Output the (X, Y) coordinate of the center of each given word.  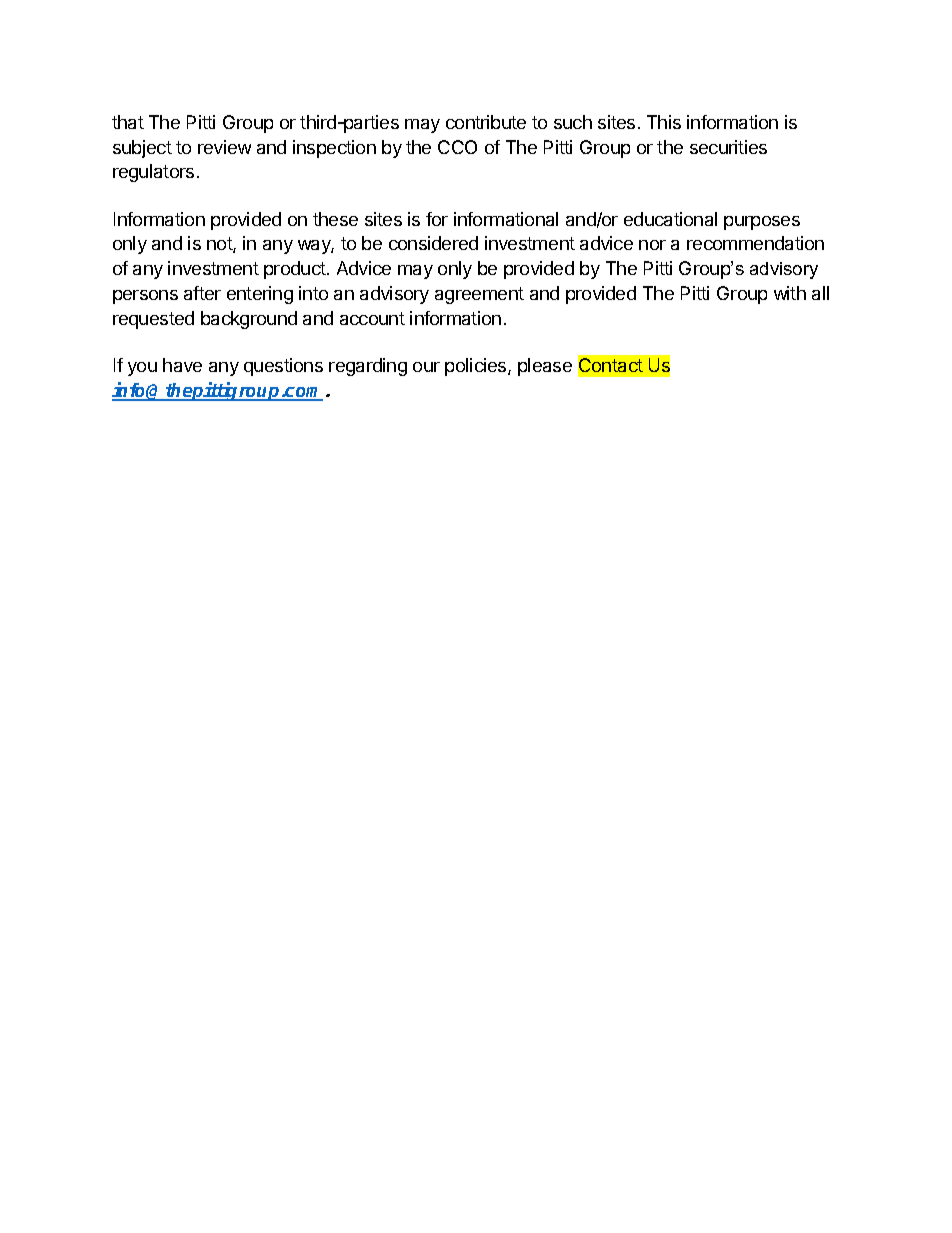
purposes (762, 223)
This (664, 122)
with (790, 293)
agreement (479, 295)
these (335, 219)
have (182, 365)
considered (433, 243)
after (202, 293)
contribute (486, 122)
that (128, 122)
